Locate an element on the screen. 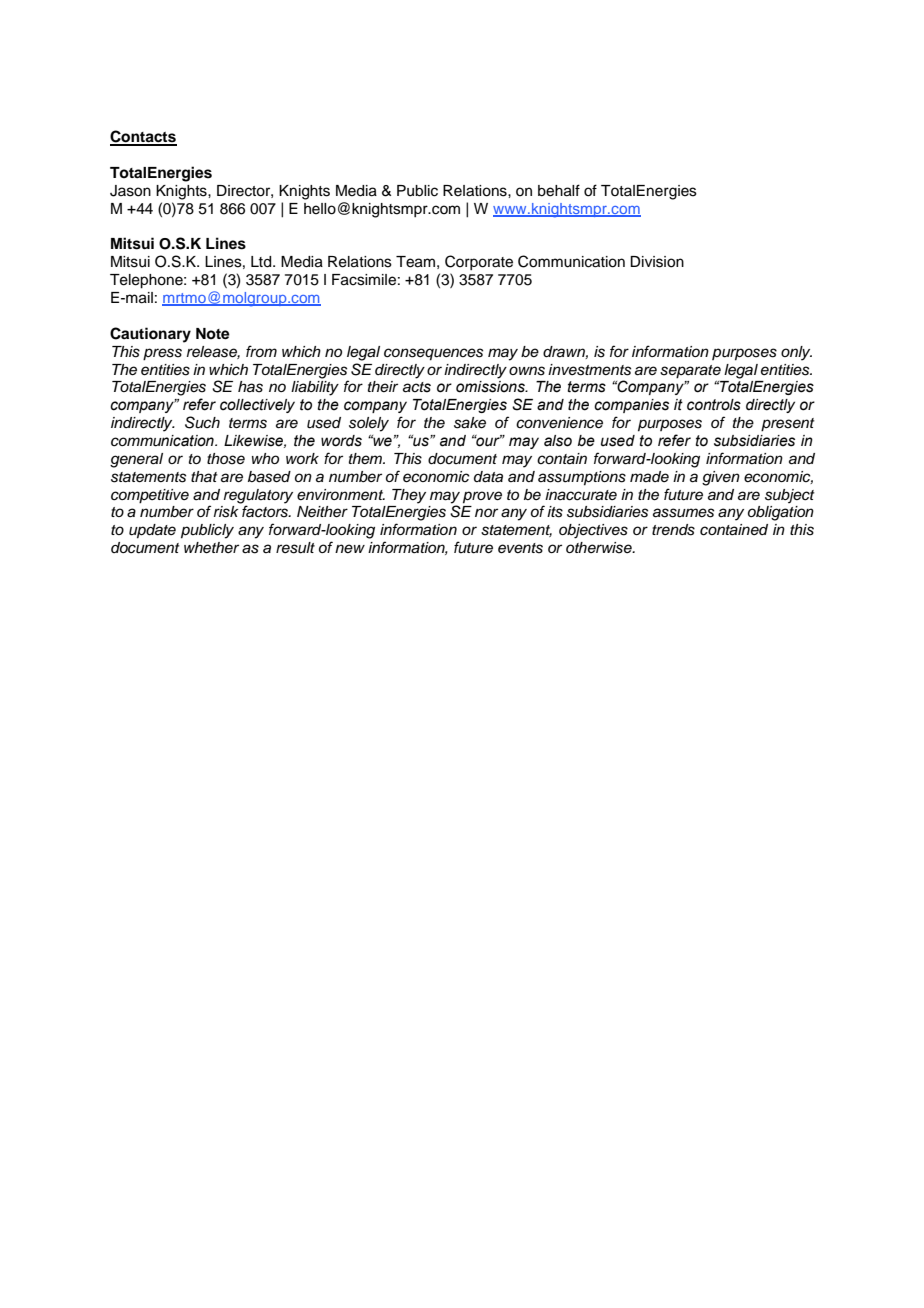  Division is located at coordinates (657, 262).
